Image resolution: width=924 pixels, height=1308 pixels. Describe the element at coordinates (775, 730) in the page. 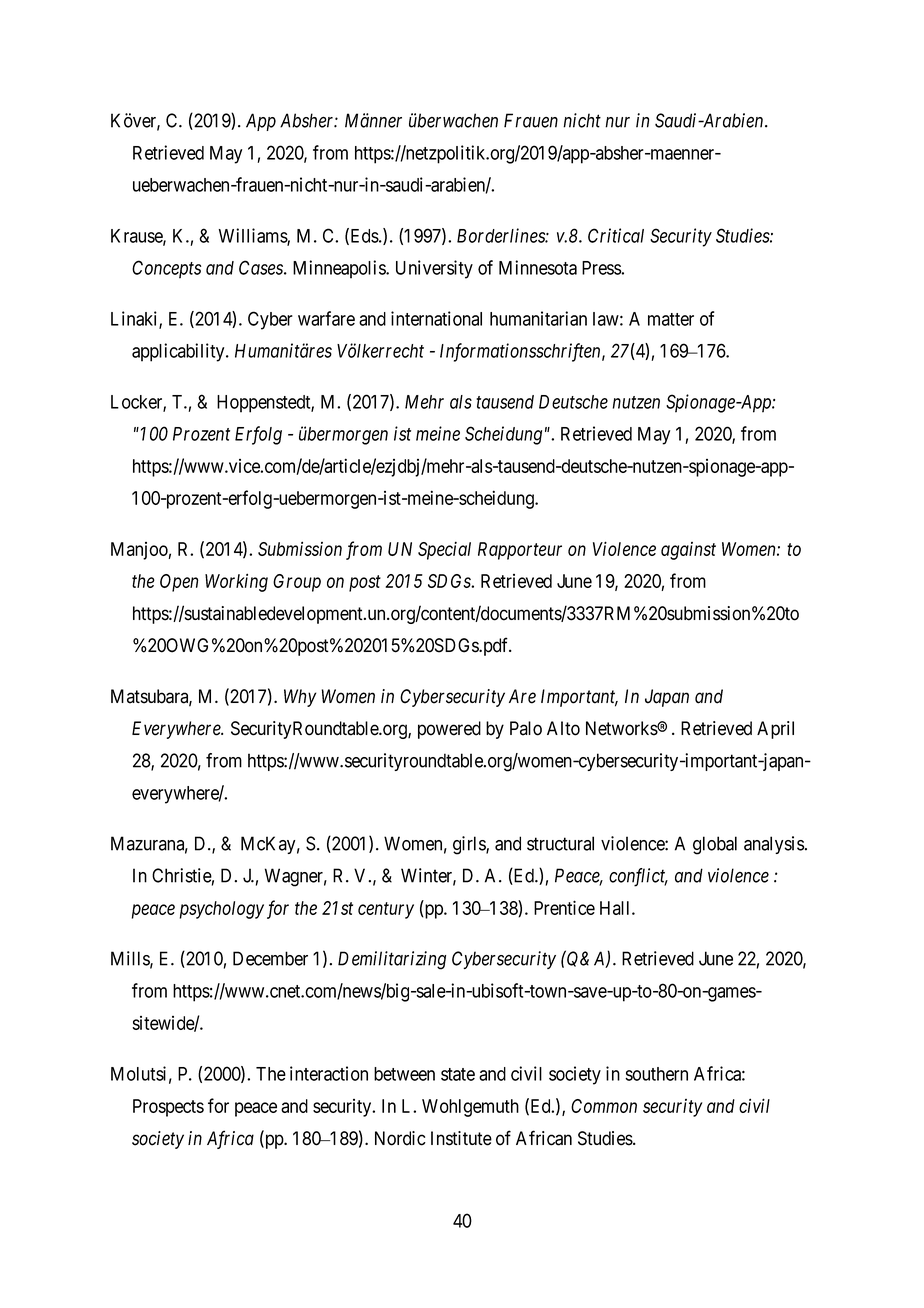

I see `April` at that location.
